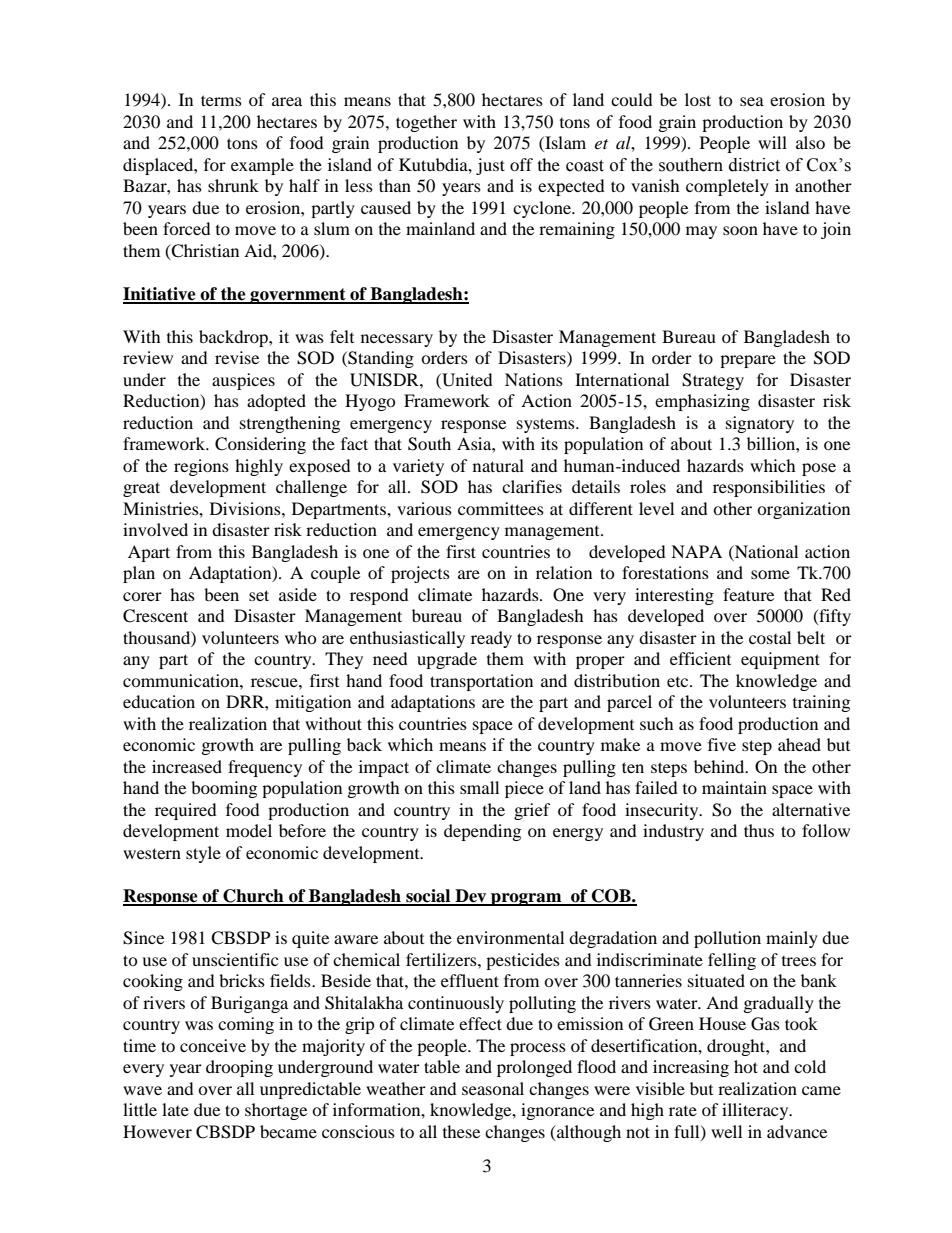  What do you see at coordinates (203, 854) in the screenshot?
I see `style` at bounding box center [203, 854].
